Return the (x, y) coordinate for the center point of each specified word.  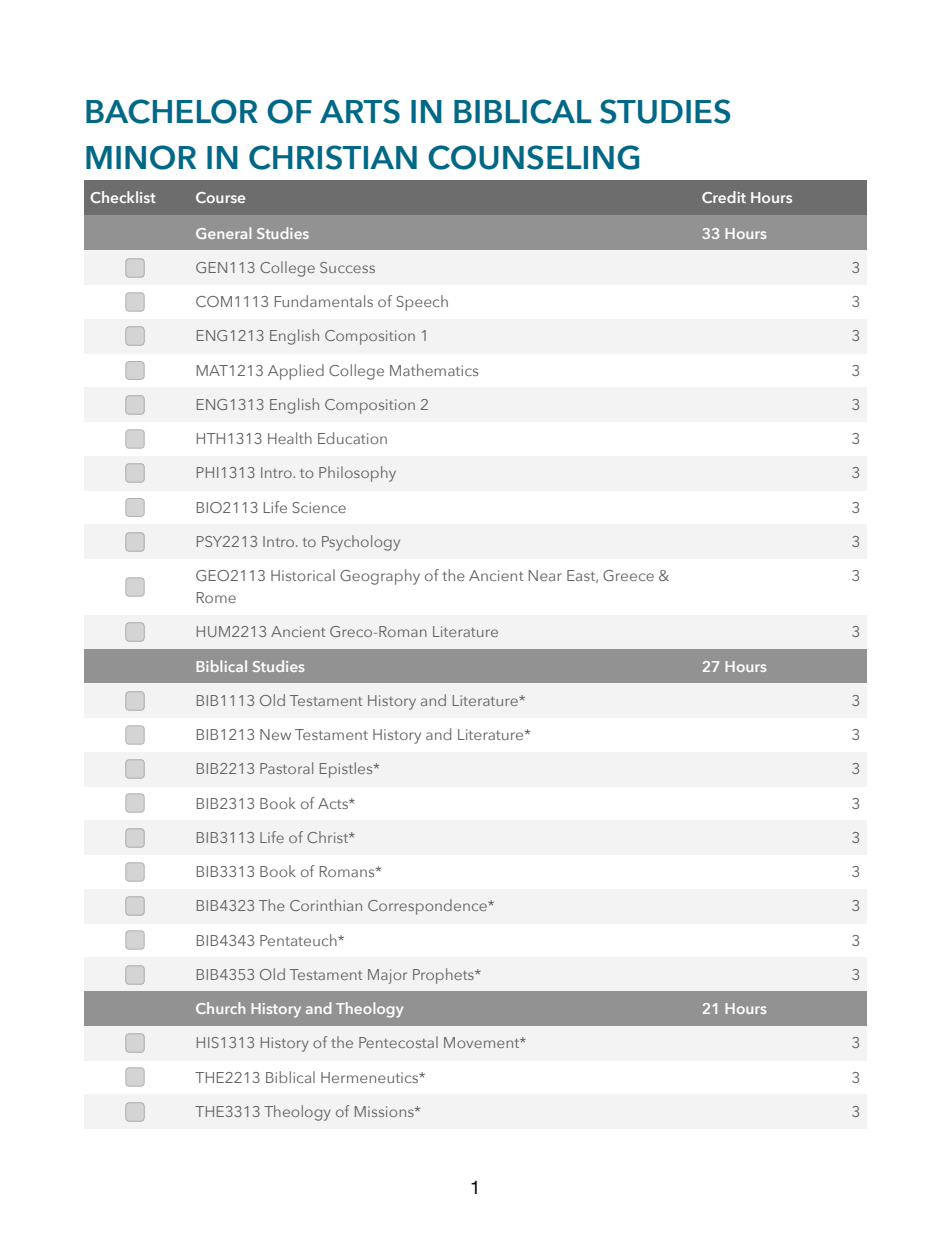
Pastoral (286, 768)
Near (545, 575)
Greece (628, 575)
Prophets (444, 976)
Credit (724, 197)
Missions (385, 1111)
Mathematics (434, 370)
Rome (216, 597)
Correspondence (428, 907)
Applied (296, 372)
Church (220, 1008)
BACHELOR (172, 111)
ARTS (360, 111)
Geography (380, 577)
